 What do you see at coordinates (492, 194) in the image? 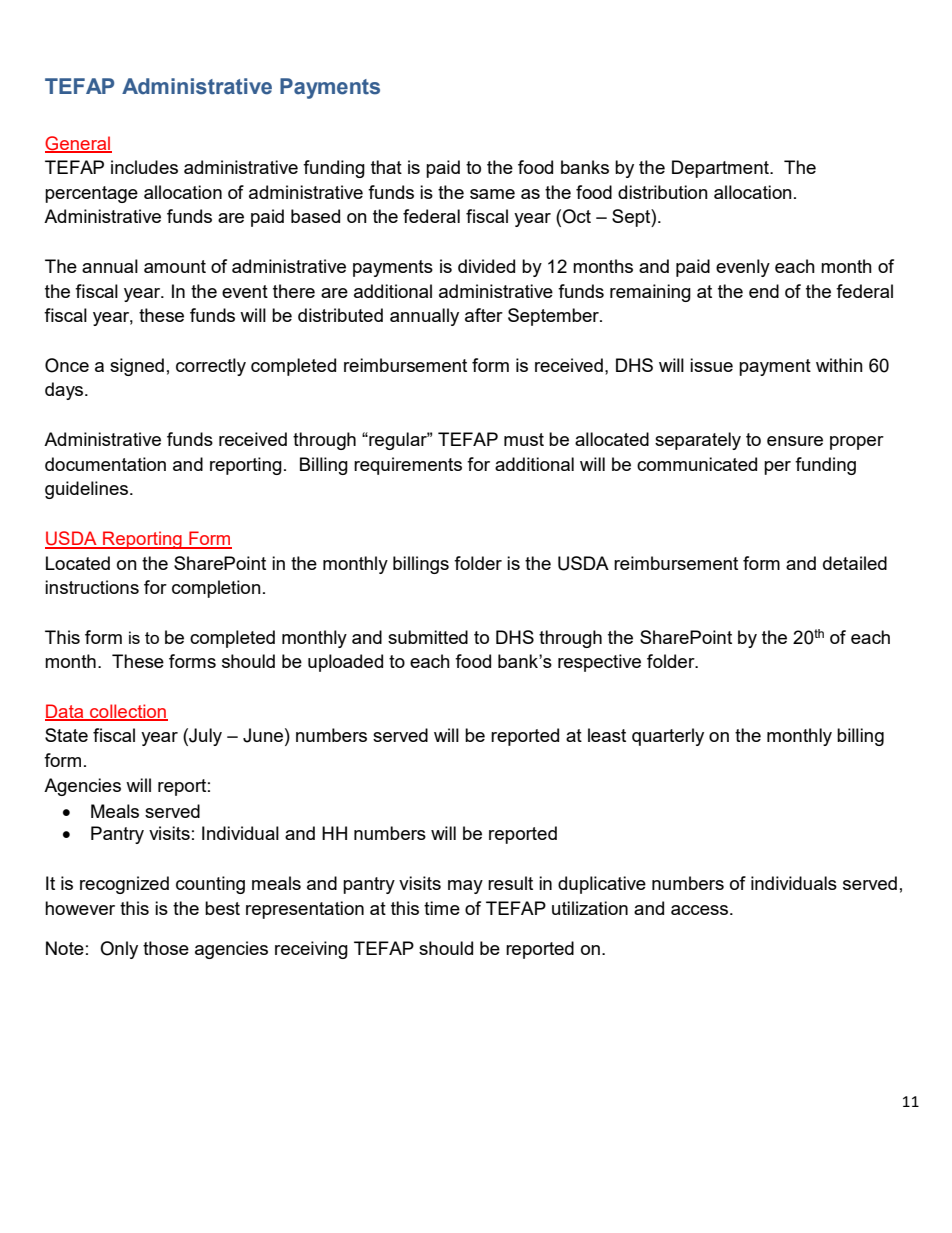
I see `same` at bounding box center [492, 194].
